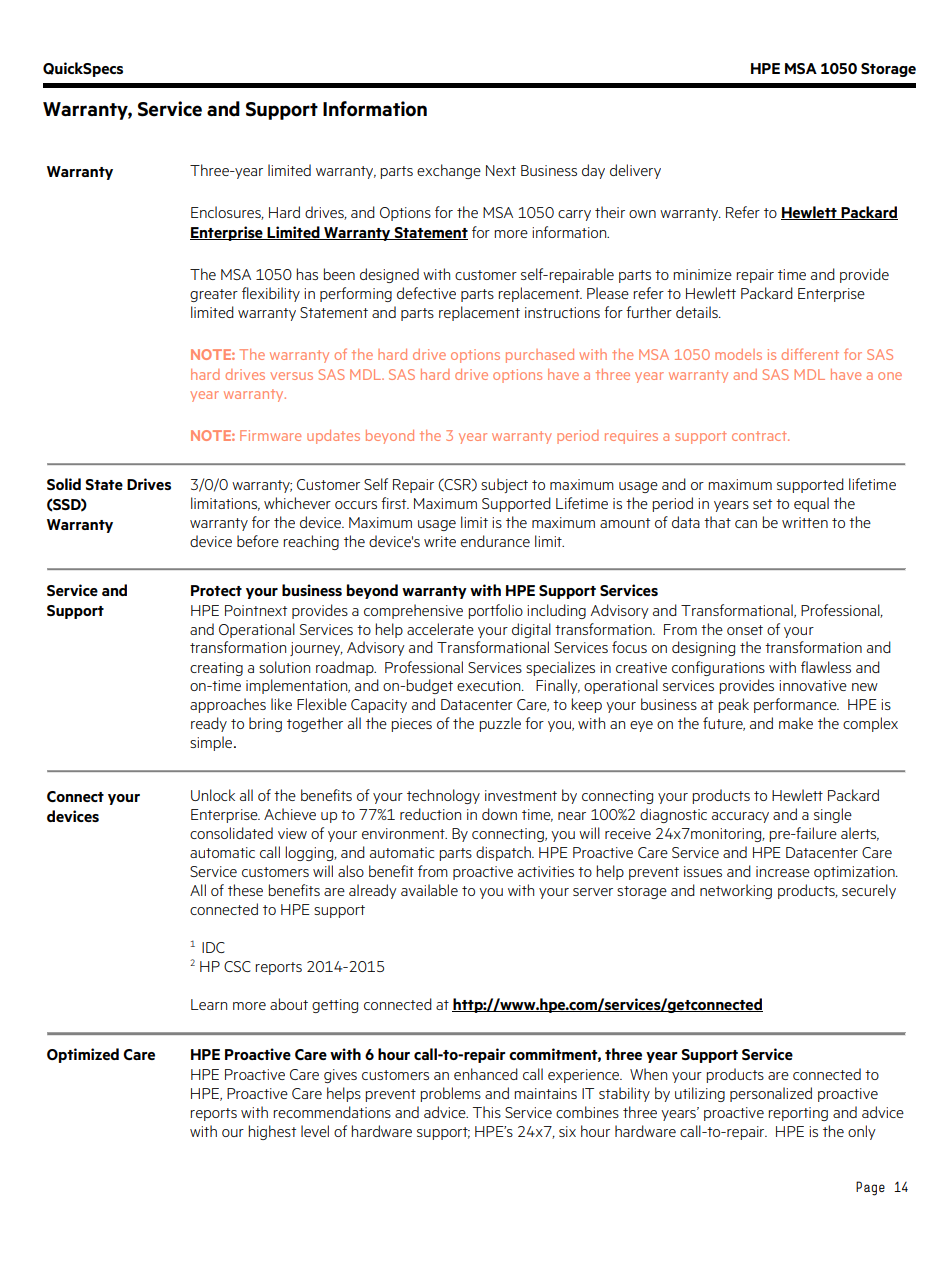 The height and width of the image is (1270, 952). What do you see at coordinates (213, 795) in the image?
I see `Unlock` at bounding box center [213, 795].
